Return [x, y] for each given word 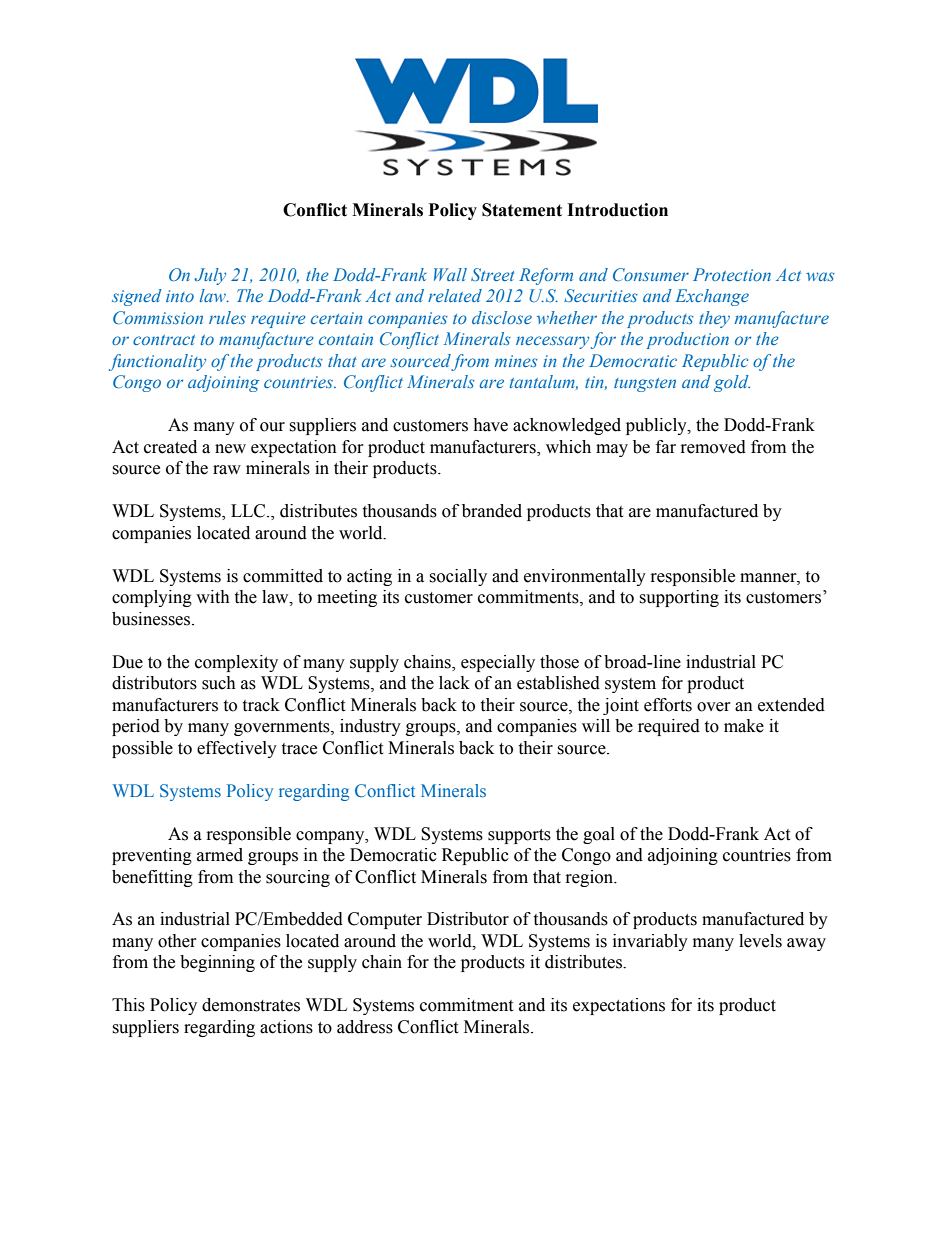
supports [519, 836]
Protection [732, 274]
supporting [679, 598]
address [365, 1027]
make [744, 726]
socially [458, 577]
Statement [522, 210]
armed [220, 855]
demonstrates [251, 1005]
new [230, 449]
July [210, 276]
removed [713, 447]
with [213, 597]
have [490, 425]
